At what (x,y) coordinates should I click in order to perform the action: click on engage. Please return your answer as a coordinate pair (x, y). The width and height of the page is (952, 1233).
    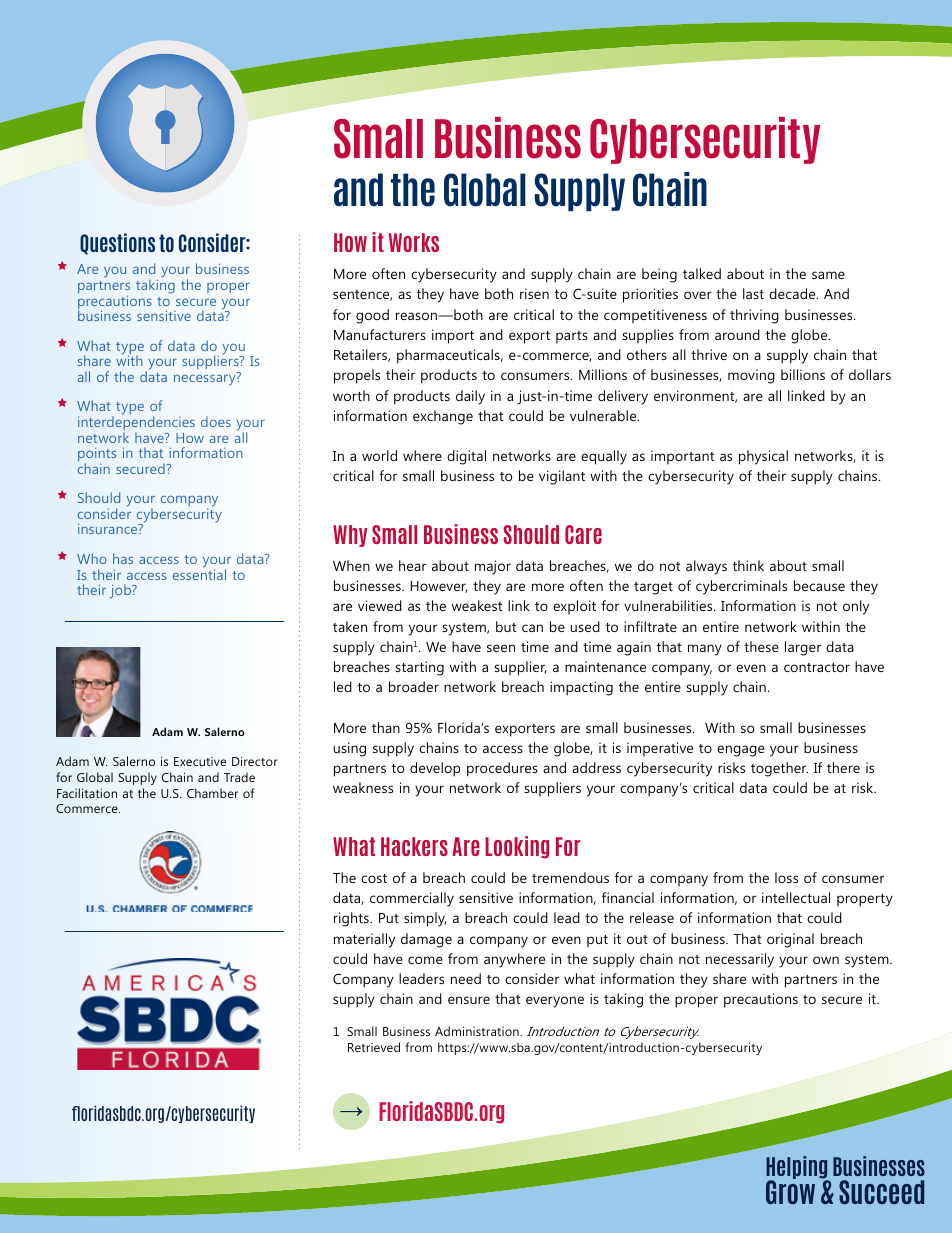
    Looking at the image, I should click on (741, 751).
